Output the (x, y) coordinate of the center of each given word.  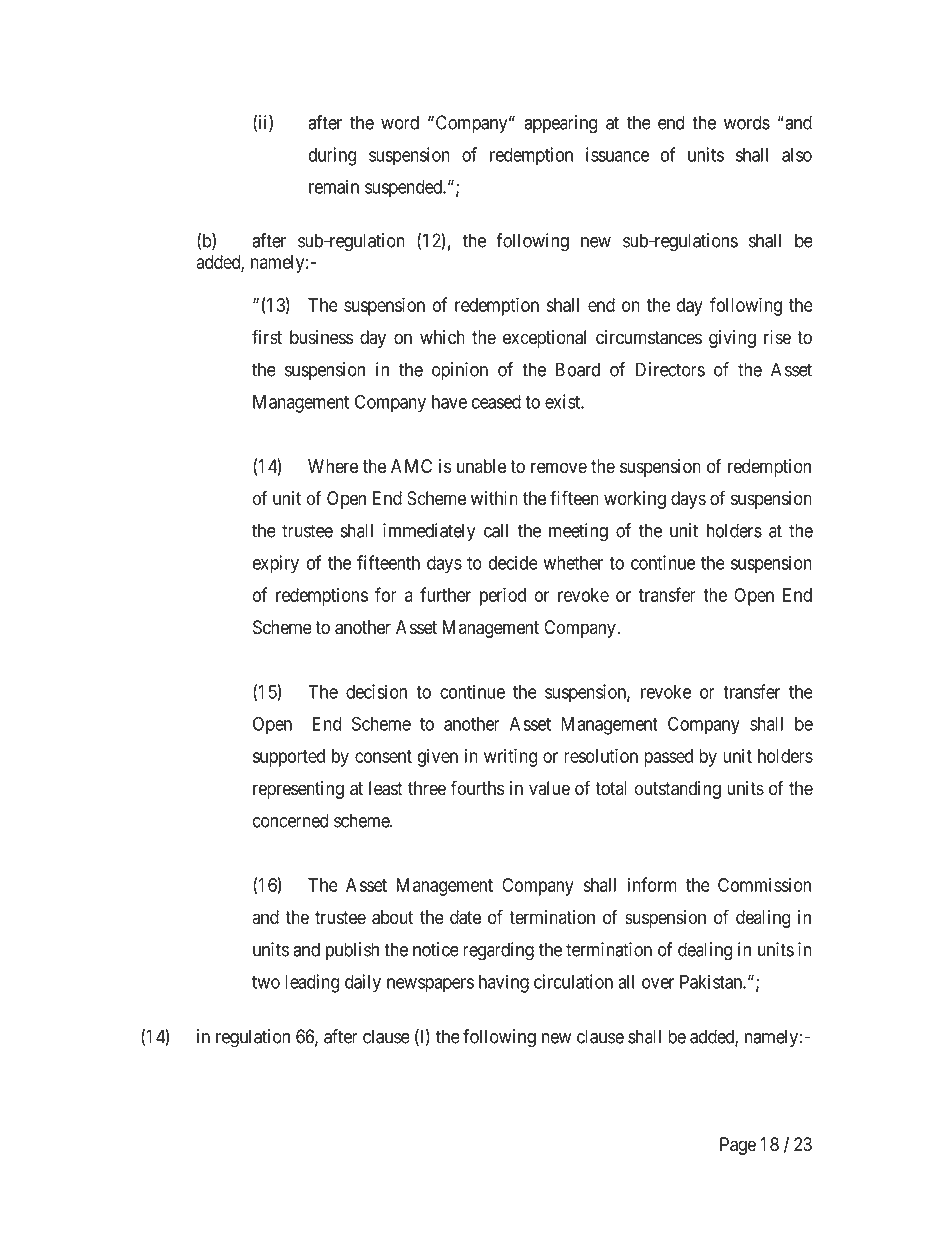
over (658, 983)
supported (289, 758)
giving (732, 339)
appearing (560, 124)
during (332, 156)
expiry (276, 564)
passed (668, 758)
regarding (498, 951)
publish (352, 951)
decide (513, 562)
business (321, 337)
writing (510, 757)
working (635, 500)
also (797, 155)
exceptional (544, 339)
